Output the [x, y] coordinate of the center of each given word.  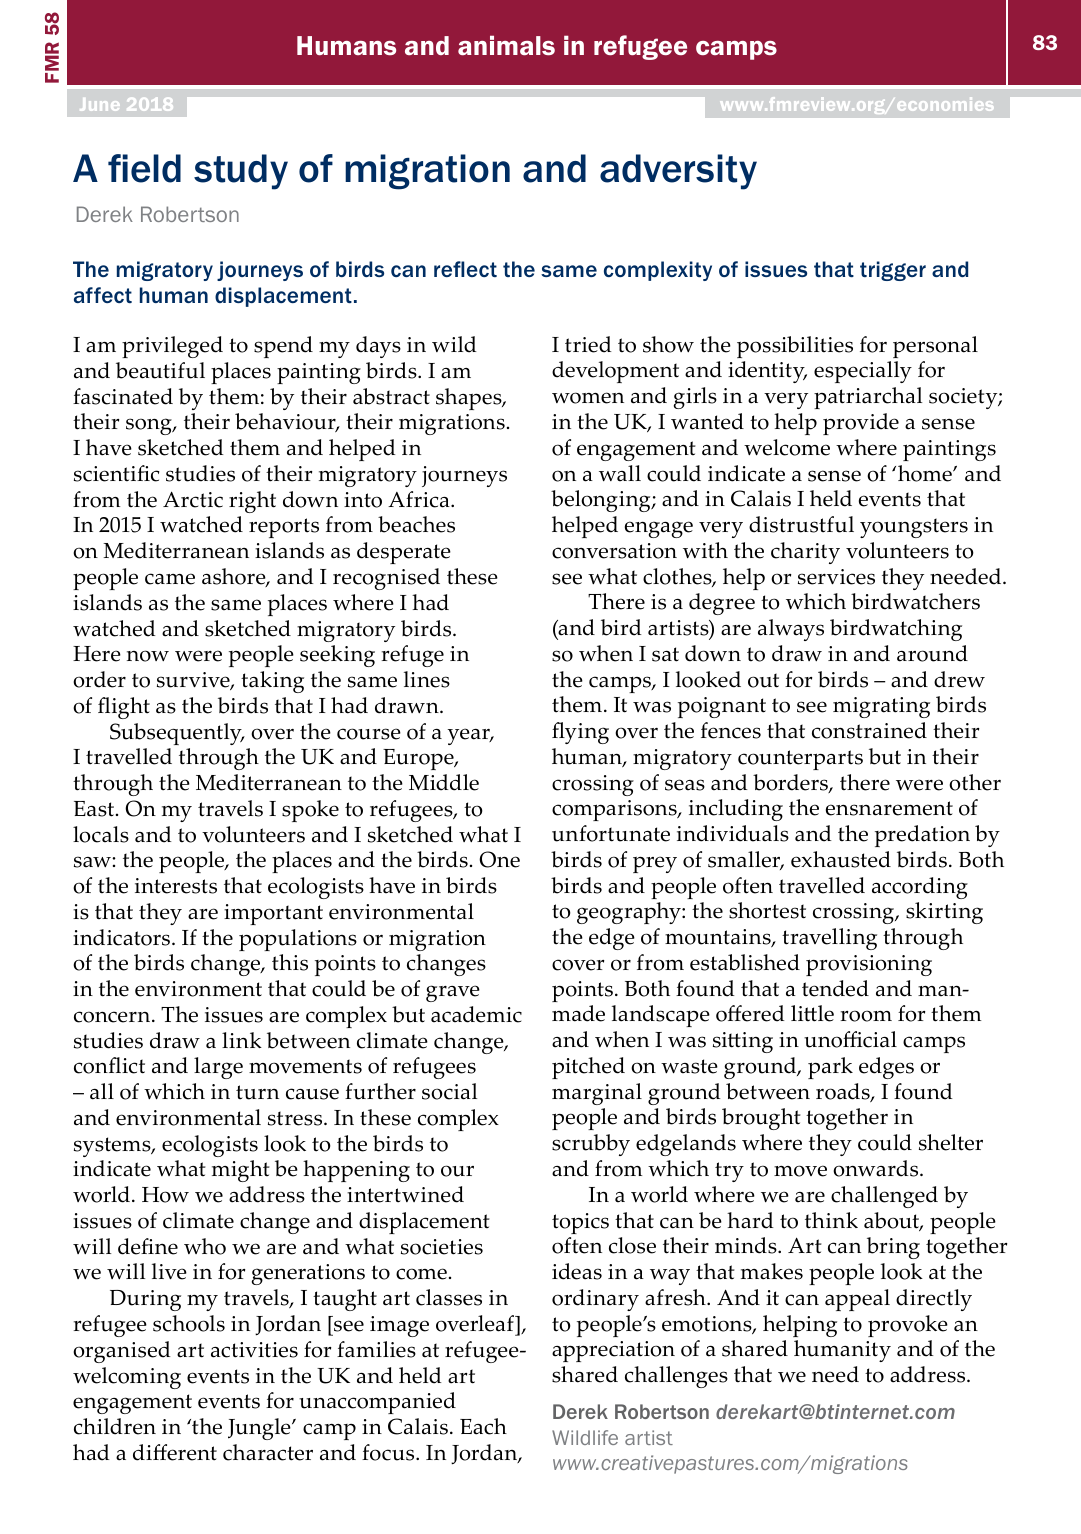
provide [861, 424]
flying [580, 733]
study [241, 172]
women [588, 398]
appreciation [613, 1351]
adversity [678, 172]
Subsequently [177, 734]
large [218, 1068]
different [175, 1452]
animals [506, 45]
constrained [869, 730]
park [830, 1068]
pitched [588, 1068]
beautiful [160, 370]
